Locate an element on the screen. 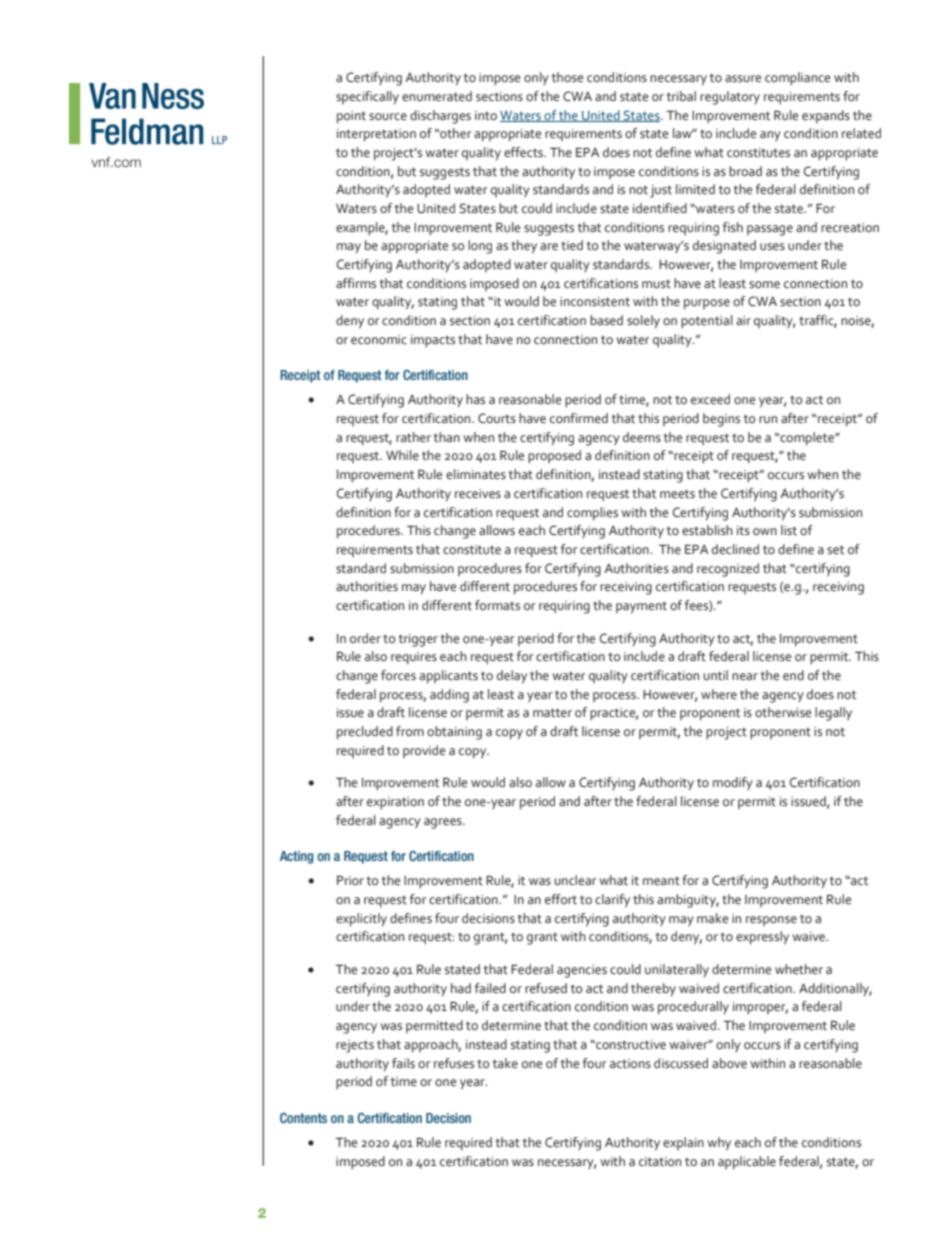 This screenshot has width=952, height=1233. some is located at coordinates (764, 285).
